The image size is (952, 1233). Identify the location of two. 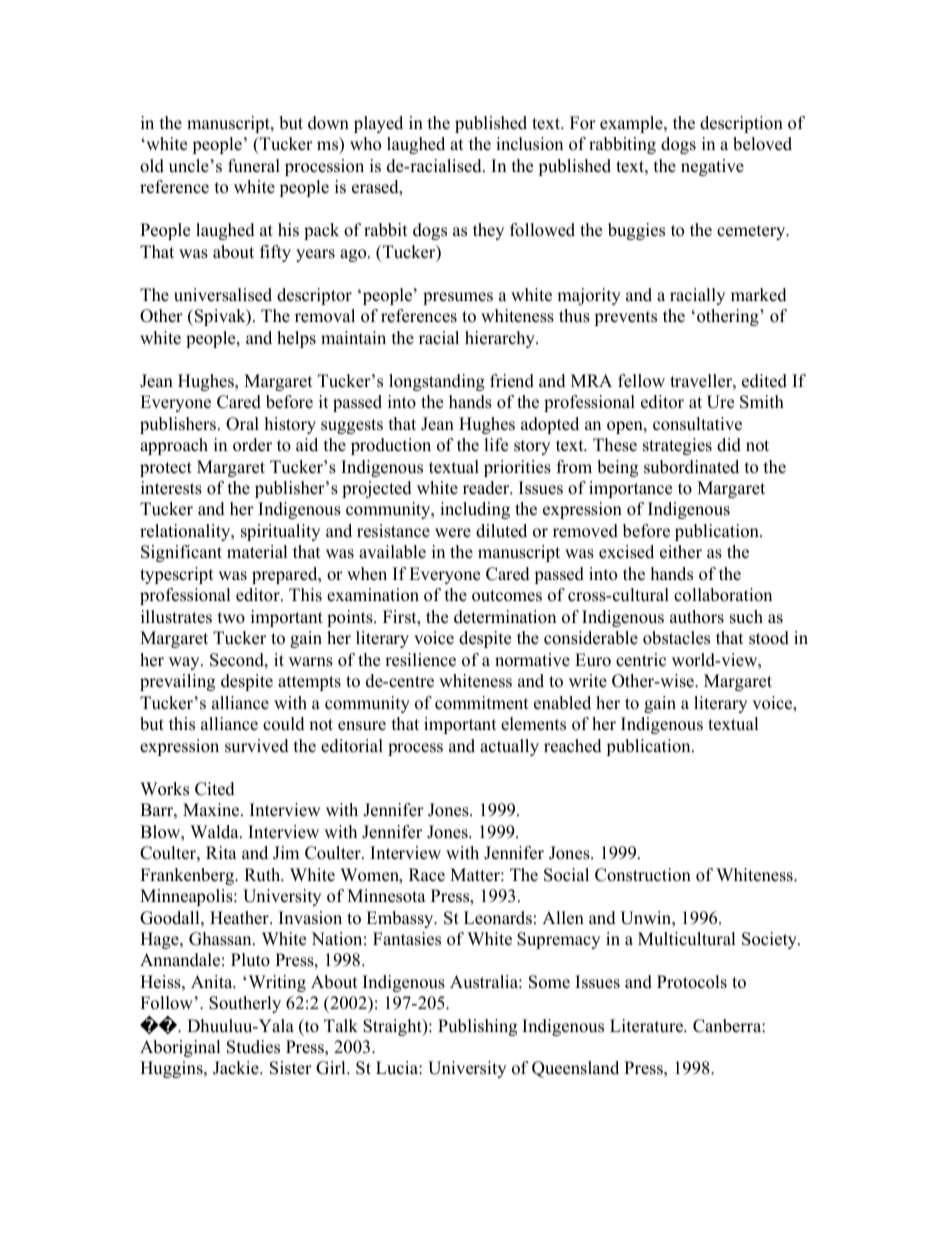
(231, 618).
